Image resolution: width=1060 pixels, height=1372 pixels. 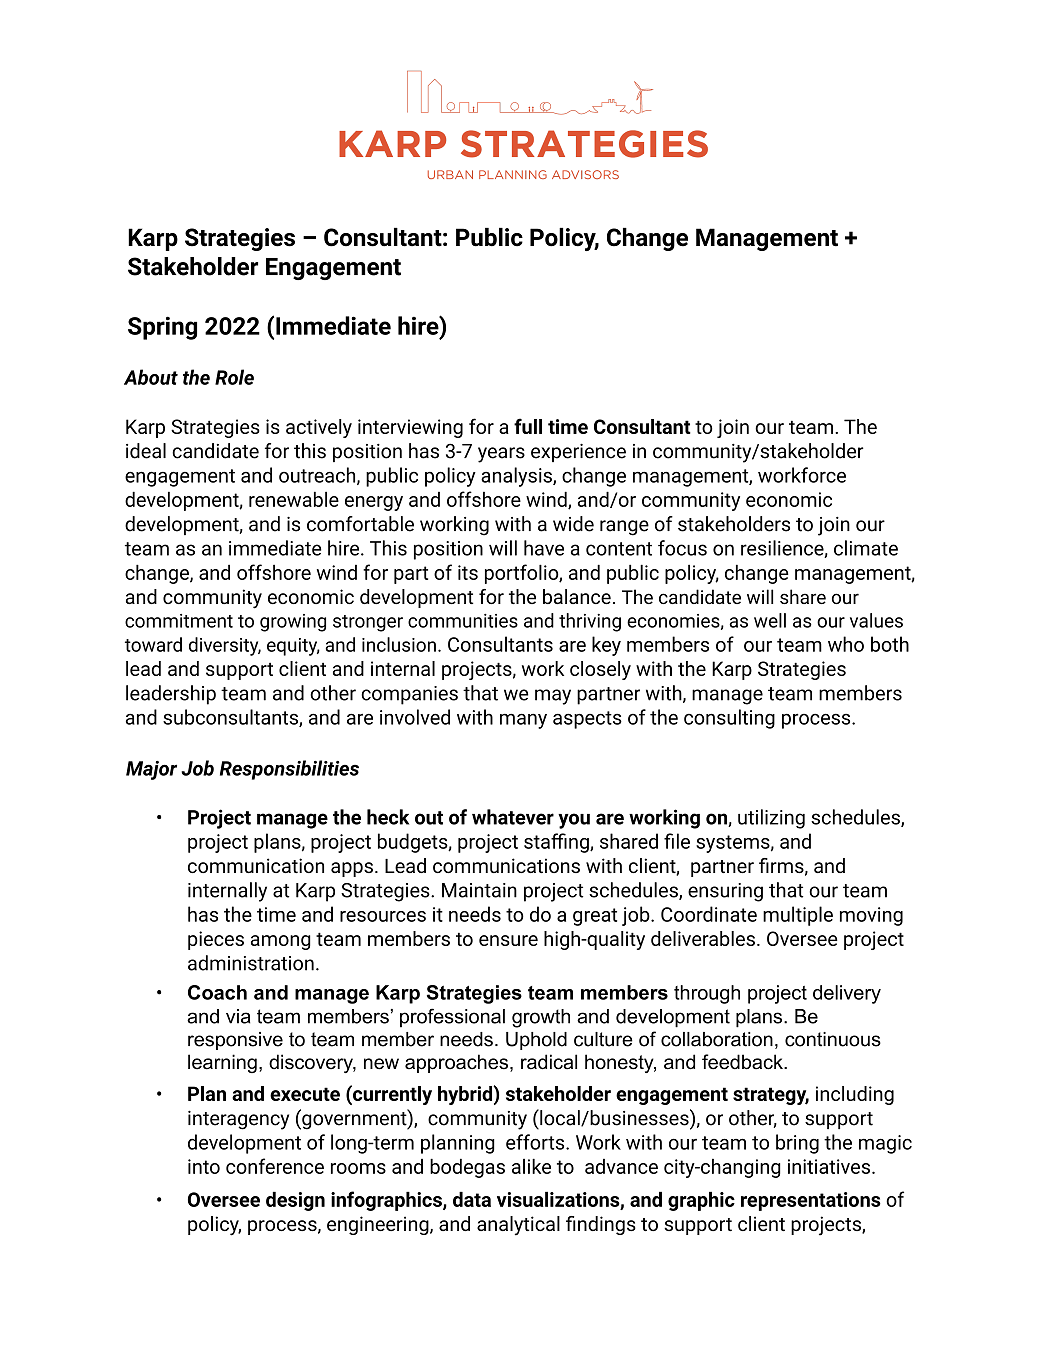 I want to click on experience, so click(x=578, y=453).
